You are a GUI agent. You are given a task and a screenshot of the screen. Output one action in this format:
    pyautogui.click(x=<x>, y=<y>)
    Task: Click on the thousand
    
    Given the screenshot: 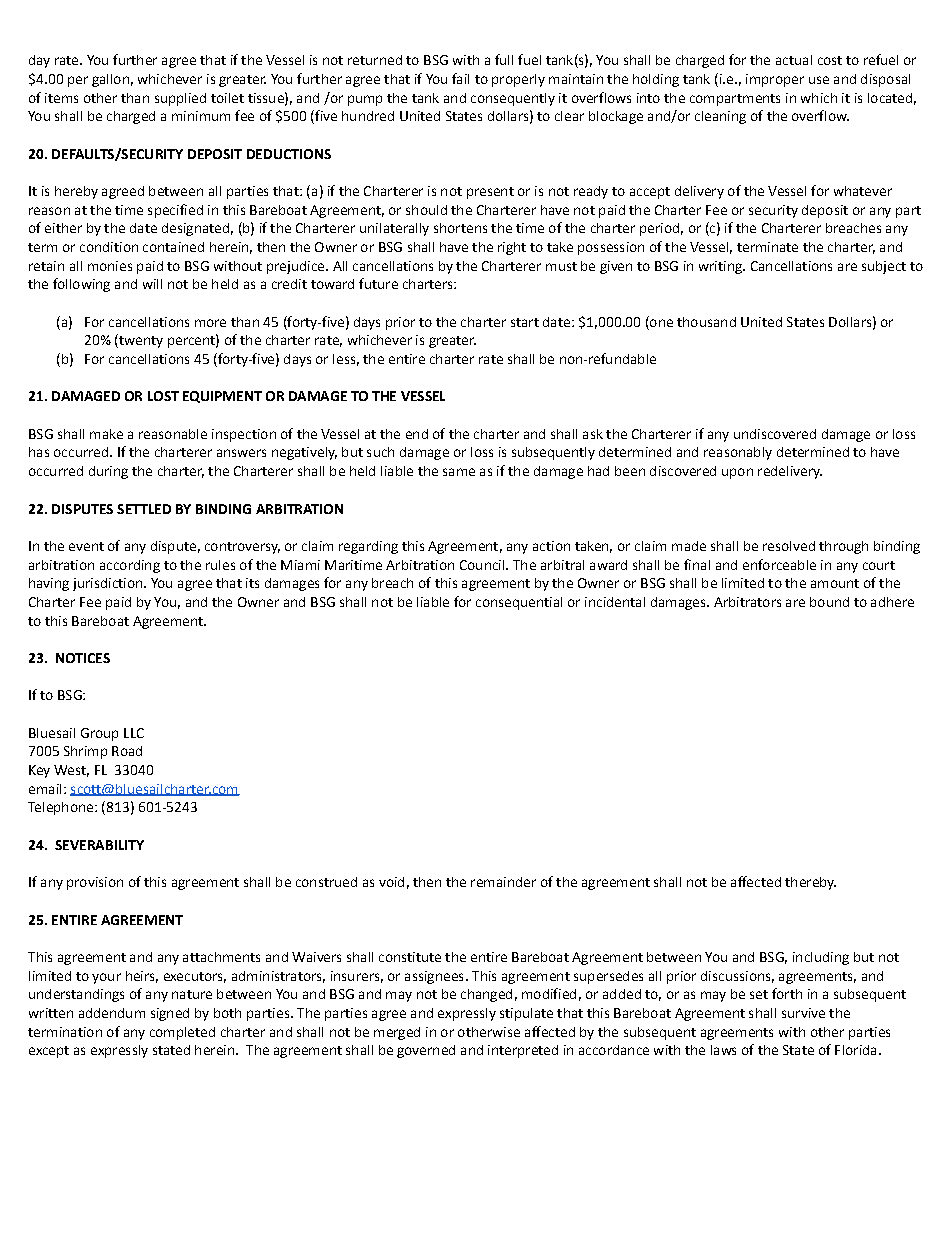 What is the action you would take?
    pyautogui.click(x=706, y=322)
